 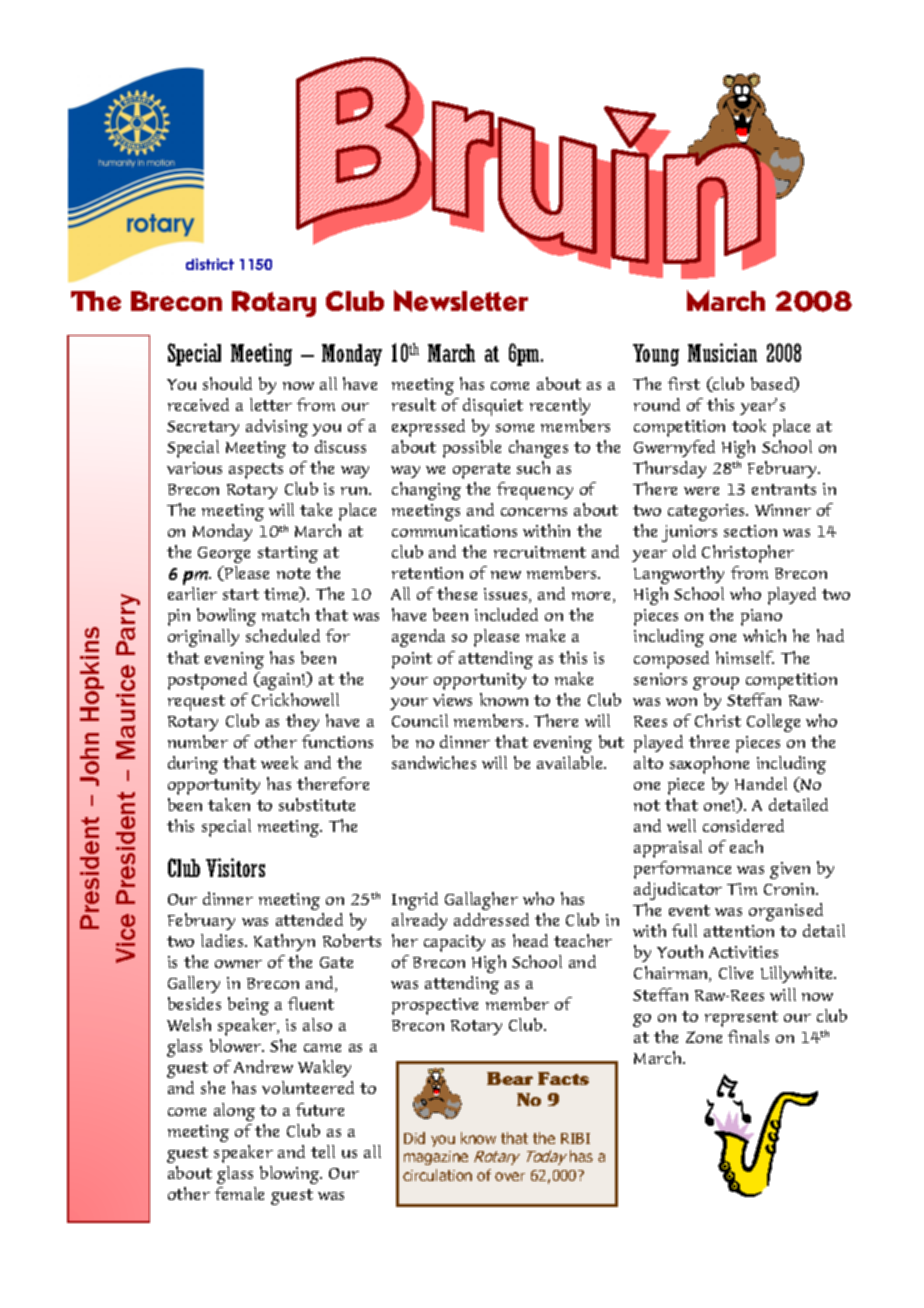 What do you see at coordinates (784, 489) in the page?
I see `entrants` at bounding box center [784, 489].
